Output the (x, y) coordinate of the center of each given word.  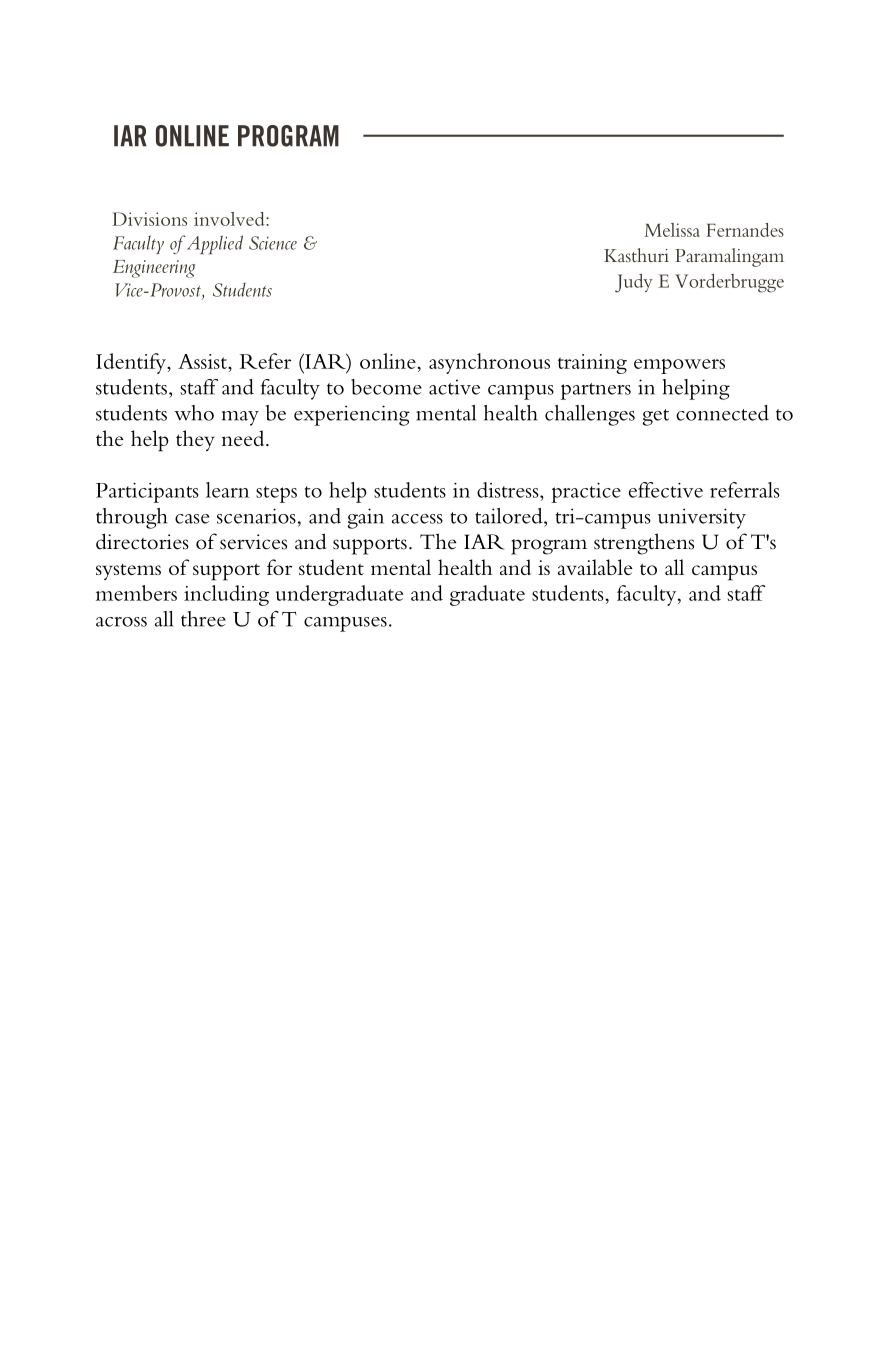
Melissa (672, 230)
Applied (213, 244)
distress (509, 490)
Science (273, 243)
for (279, 567)
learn (227, 490)
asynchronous (489, 363)
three (203, 619)
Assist (203, 361)
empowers (679, 366)
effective (666, 490)
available (595, 567)
